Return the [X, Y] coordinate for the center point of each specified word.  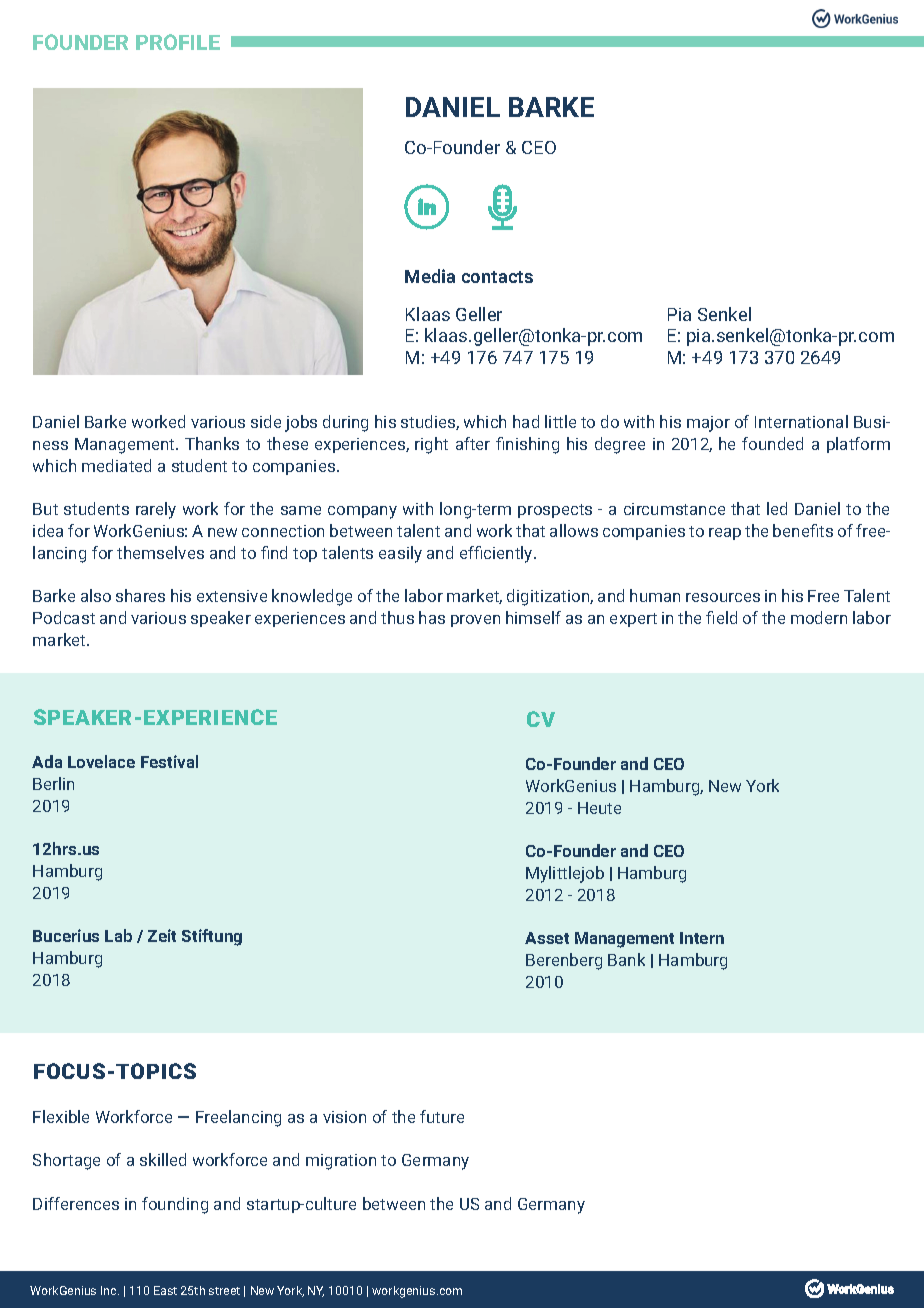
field [721, 617]
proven [475, 621]
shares [140, 595]
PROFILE [178, 42]
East [165, 1290]
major [708, 424]
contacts [497, 277]
